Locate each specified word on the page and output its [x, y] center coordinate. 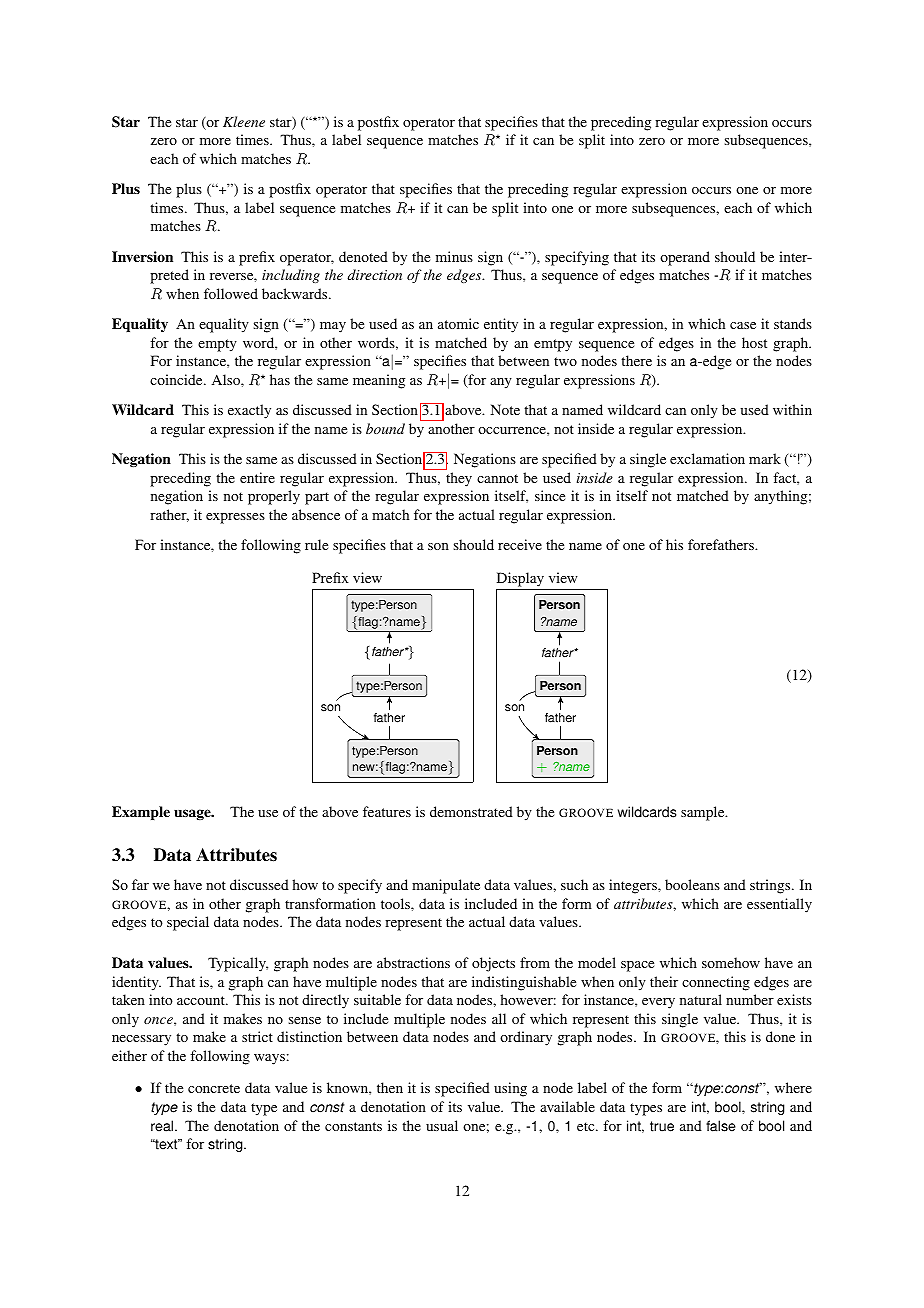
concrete [214, 1088]
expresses [235, 518]
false [721, 1126]
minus [454, 256]
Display [520, 579]
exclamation [707, 458]
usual [442, 1125]
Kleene [244, 121]
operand [685, 258]
